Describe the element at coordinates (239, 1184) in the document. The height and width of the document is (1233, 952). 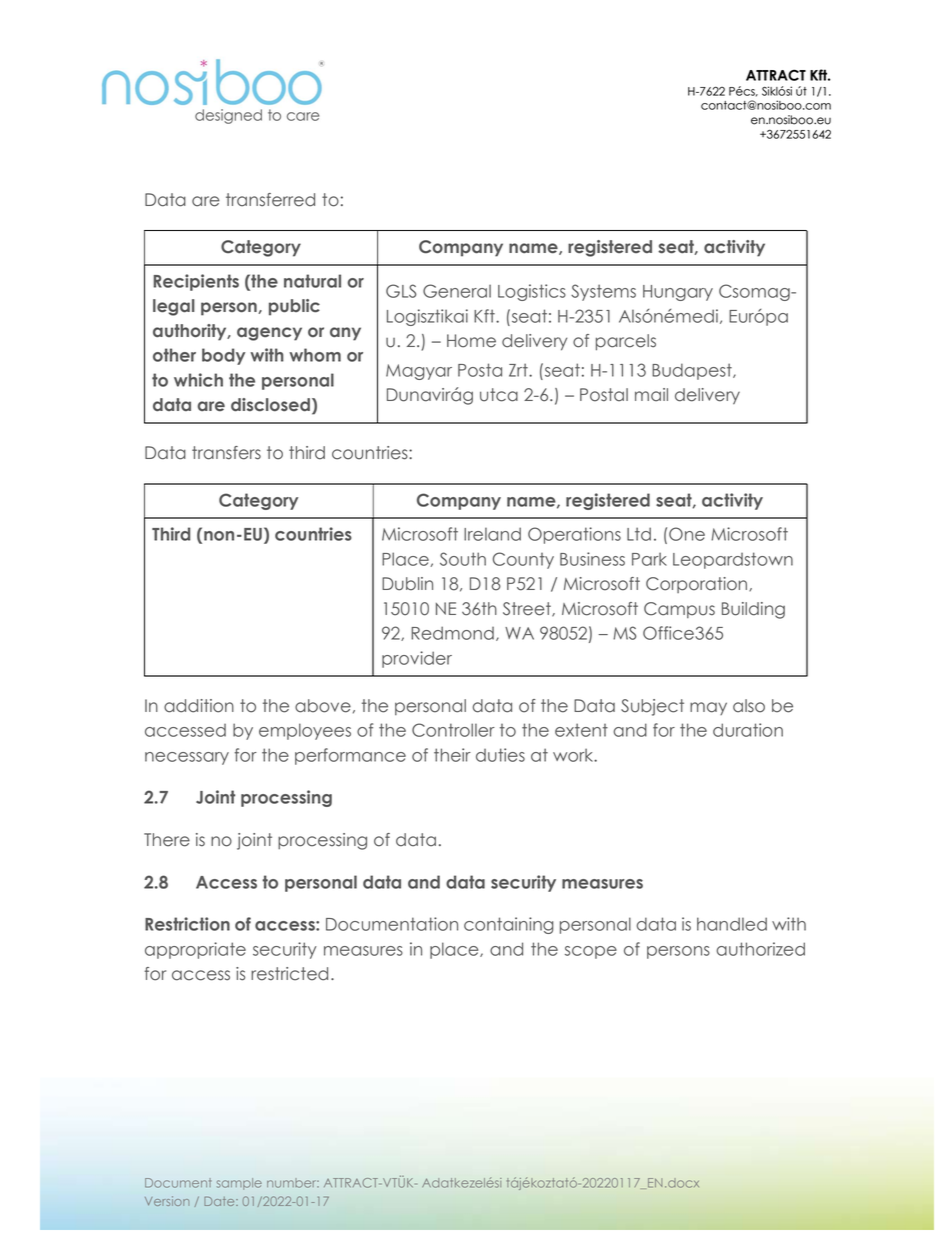
I see `sample` at that location.
